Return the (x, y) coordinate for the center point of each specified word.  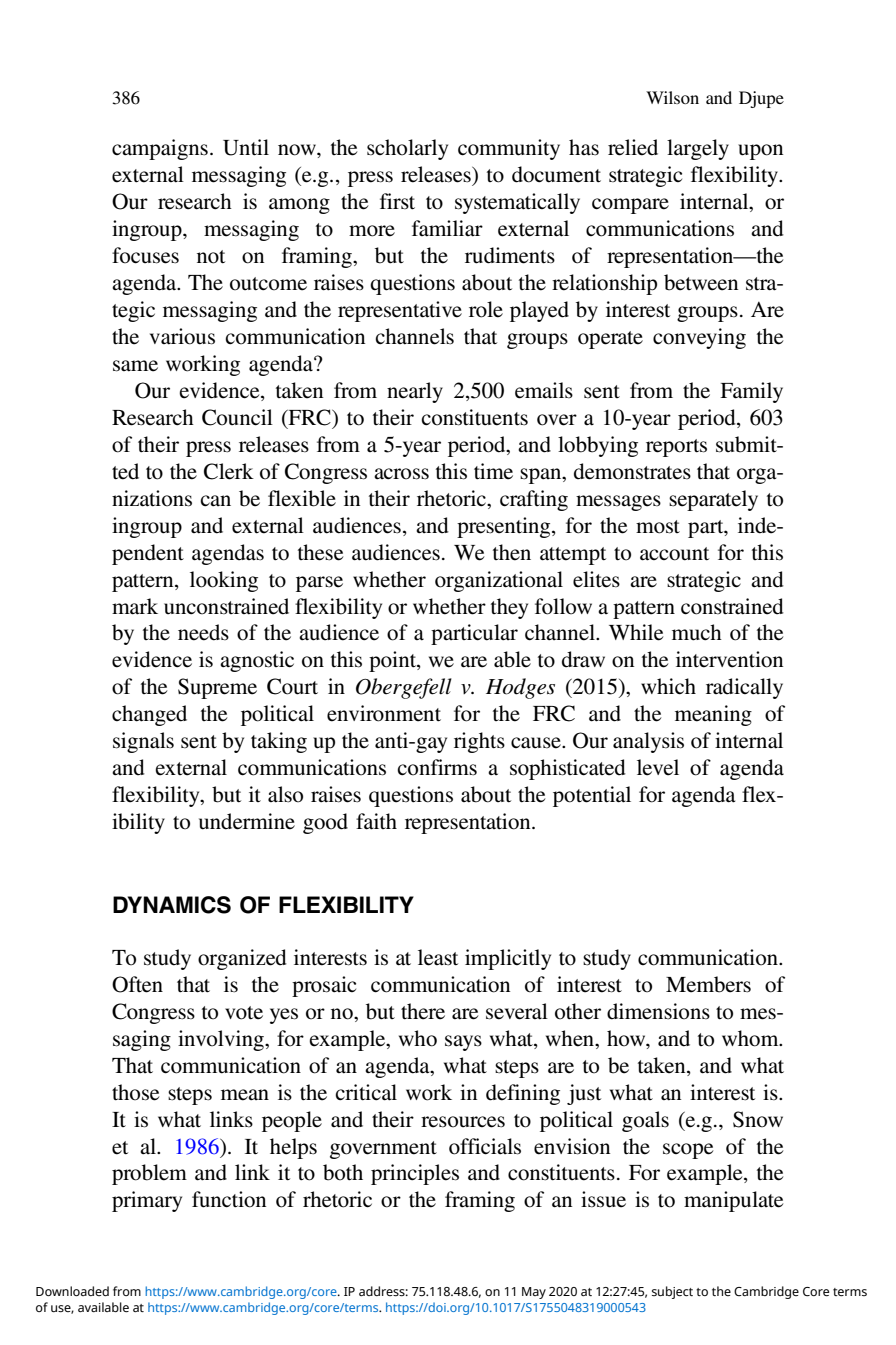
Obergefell (404, 688)
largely (698, 149)
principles (415, 1174)
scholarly (407, 149)
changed (149, 715)
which (668, 686)
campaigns (160, 149)
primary (147, 1201)
